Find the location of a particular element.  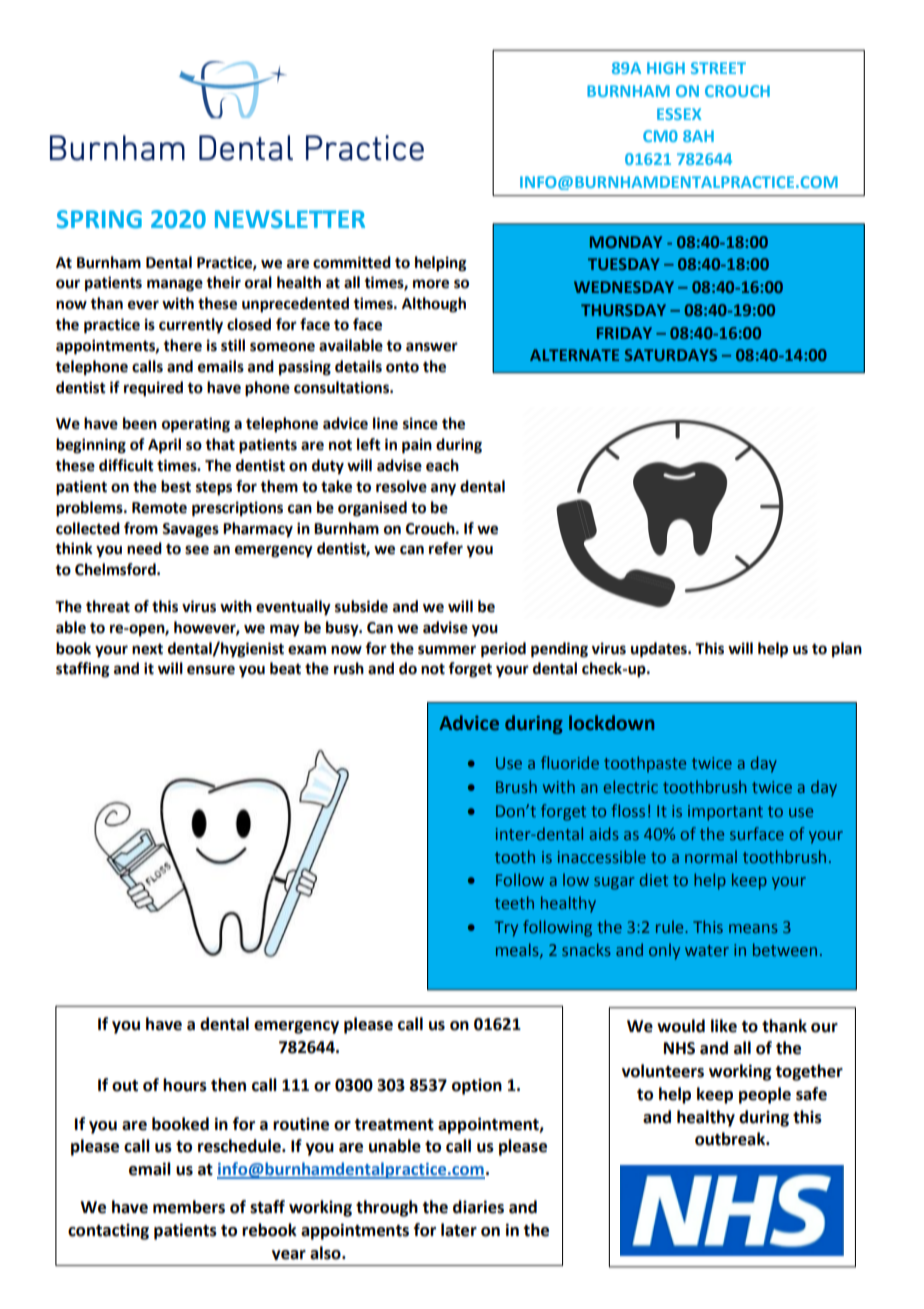

normal is located at coordinates (711, 856).
